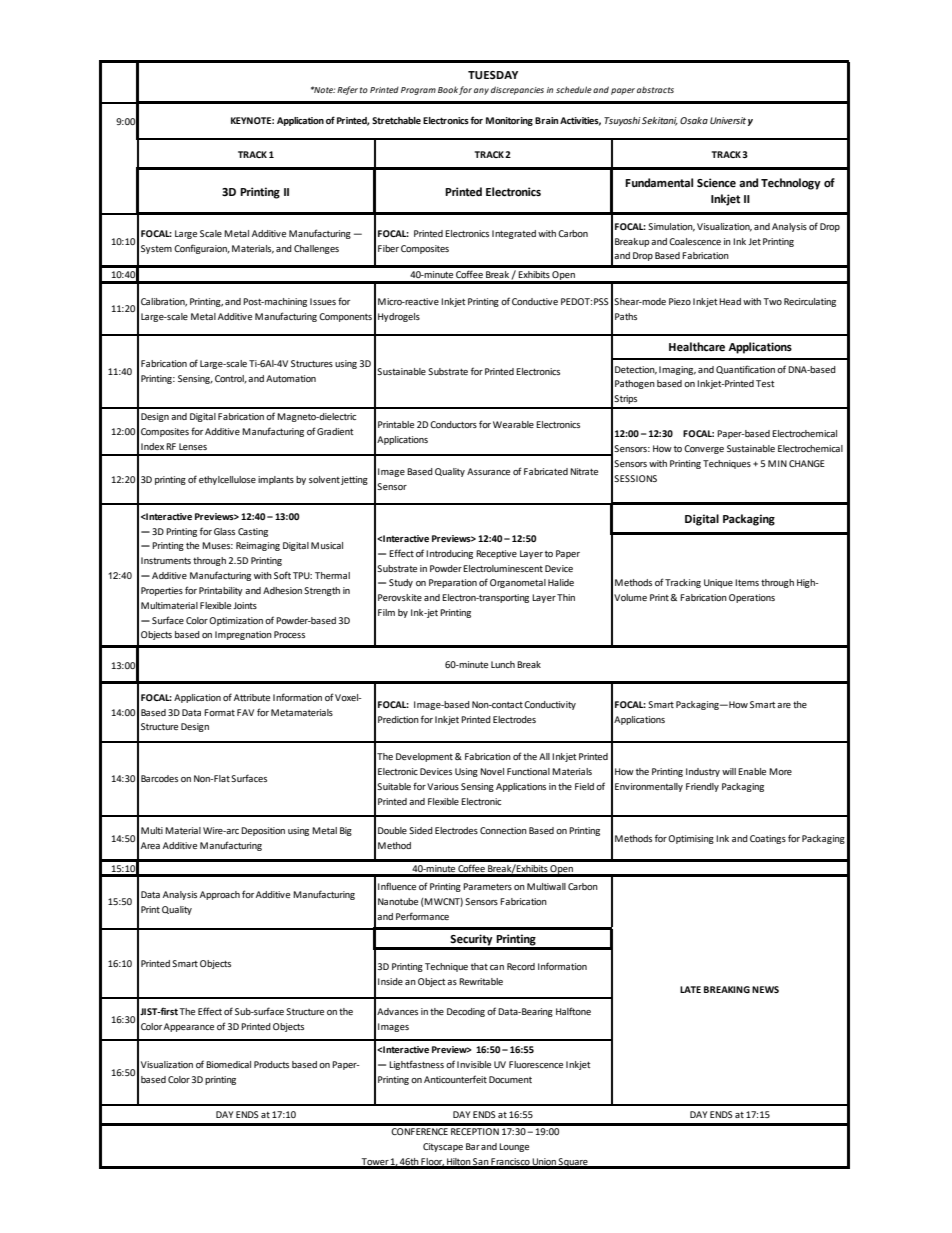 The height and width of the page is (1233, 952). Describe the element at coordinates (752, 598) in the page. I see `Operations` at that location.
